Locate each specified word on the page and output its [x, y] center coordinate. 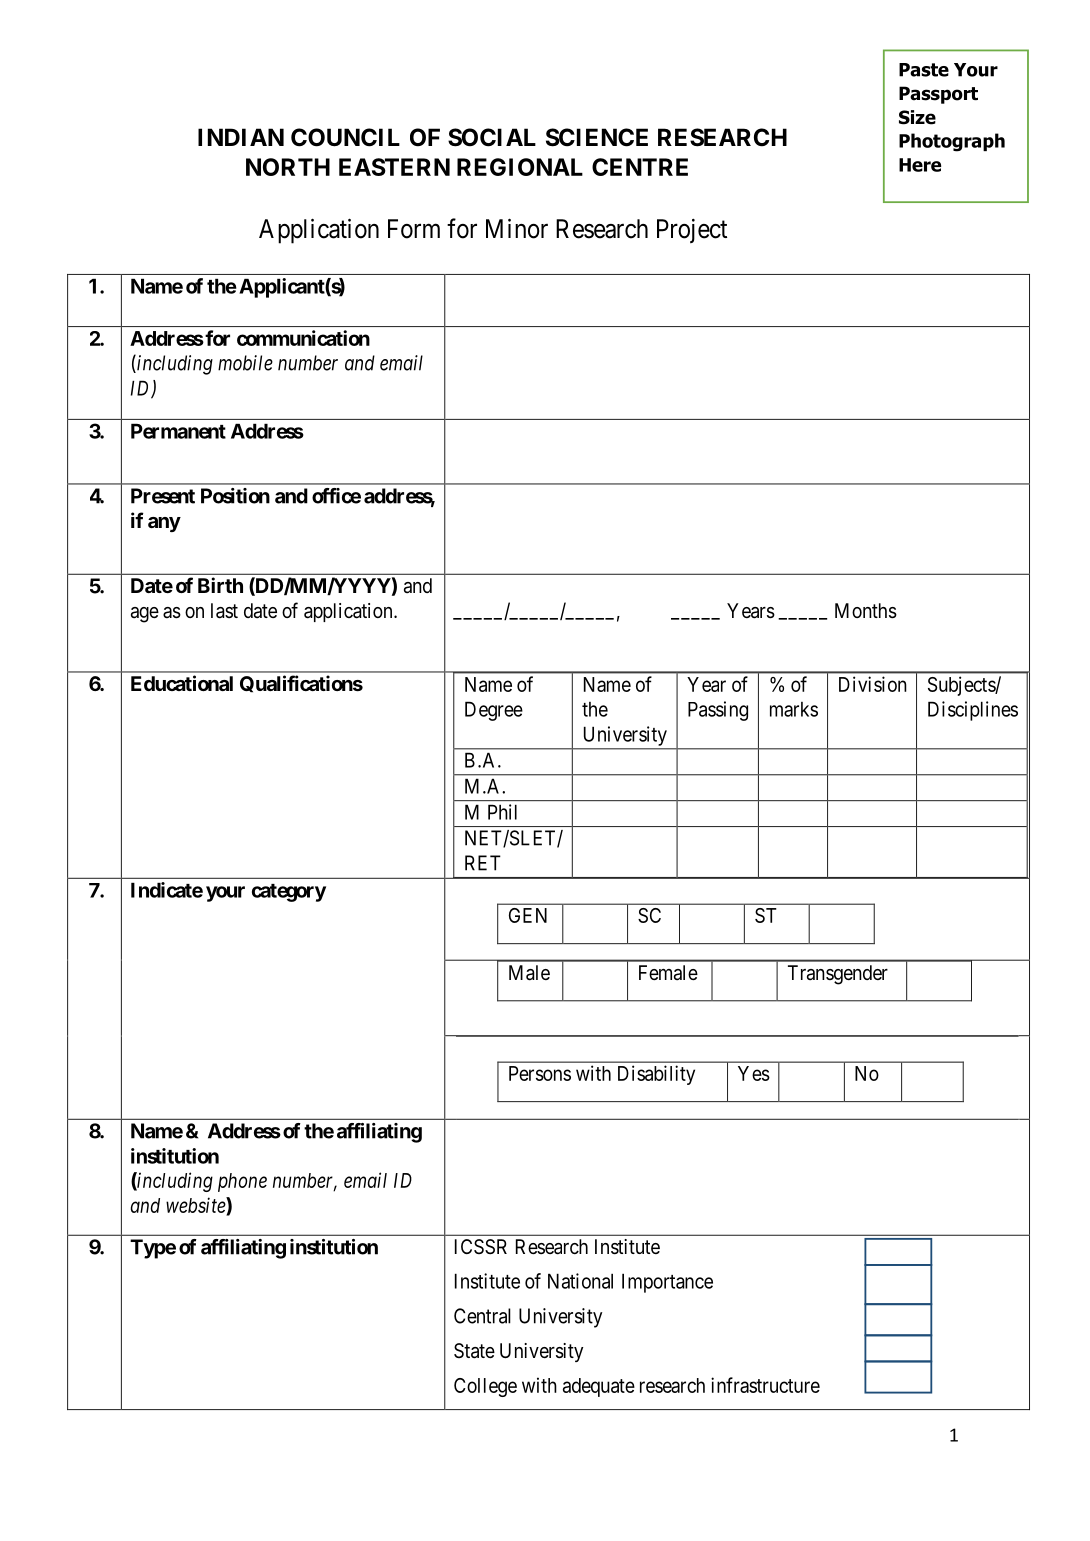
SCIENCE [597, 137]
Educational [182, 683]
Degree [494, 711]
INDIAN [241, 137]
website [196, 1206]
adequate [599, 1387]
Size [917, 117]
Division [873, 684]
